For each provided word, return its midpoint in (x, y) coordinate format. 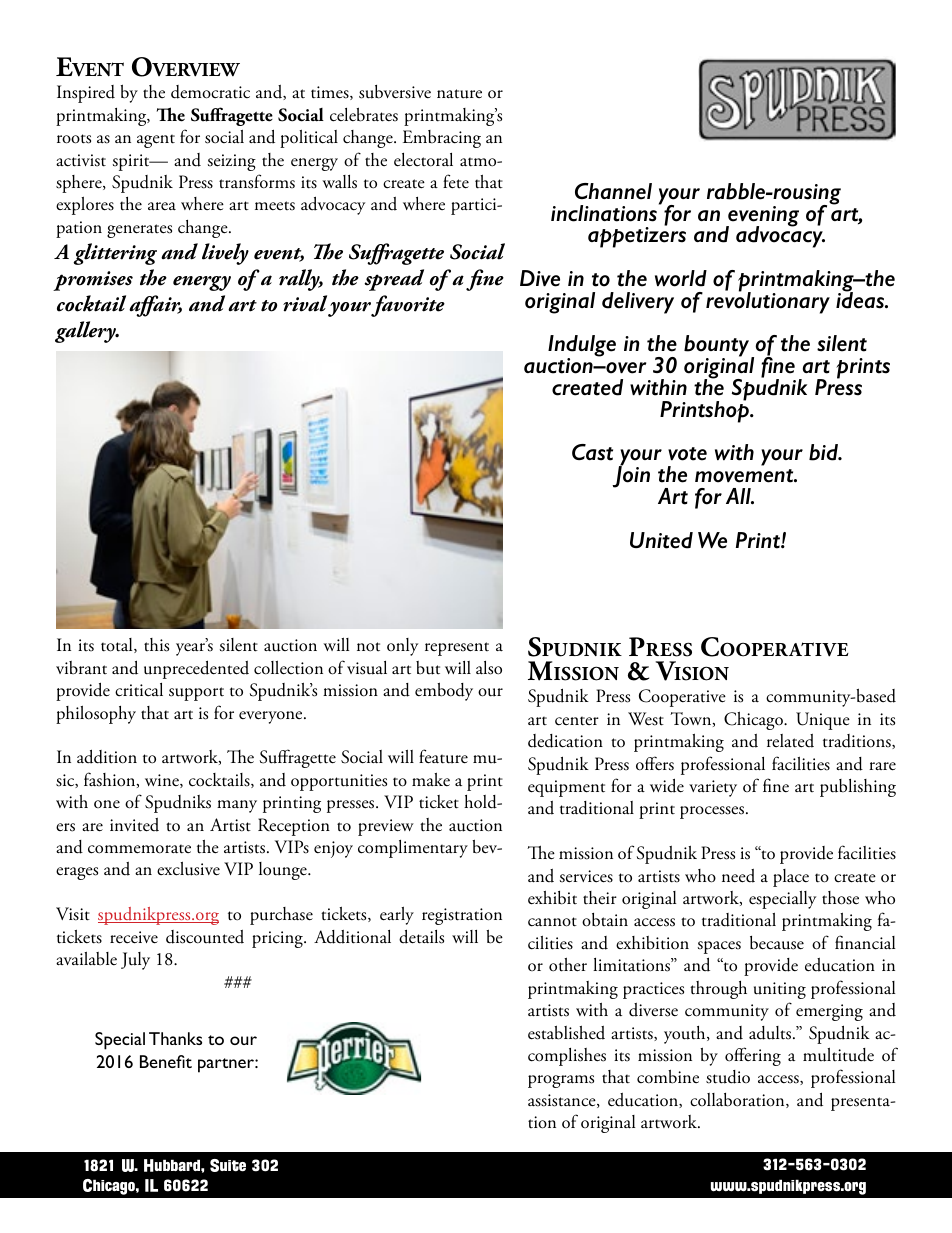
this (156, 645)
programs (561, 1081)
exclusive (188, 869)
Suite (228, 1165)
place (791, 878)
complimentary (413, 849)
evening (762, 217)
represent (457, 649)
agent (156, 141)
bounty (718, 347)
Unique (823, 721)
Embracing (442, 139)
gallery (86, 332)
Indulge (582, 347)
